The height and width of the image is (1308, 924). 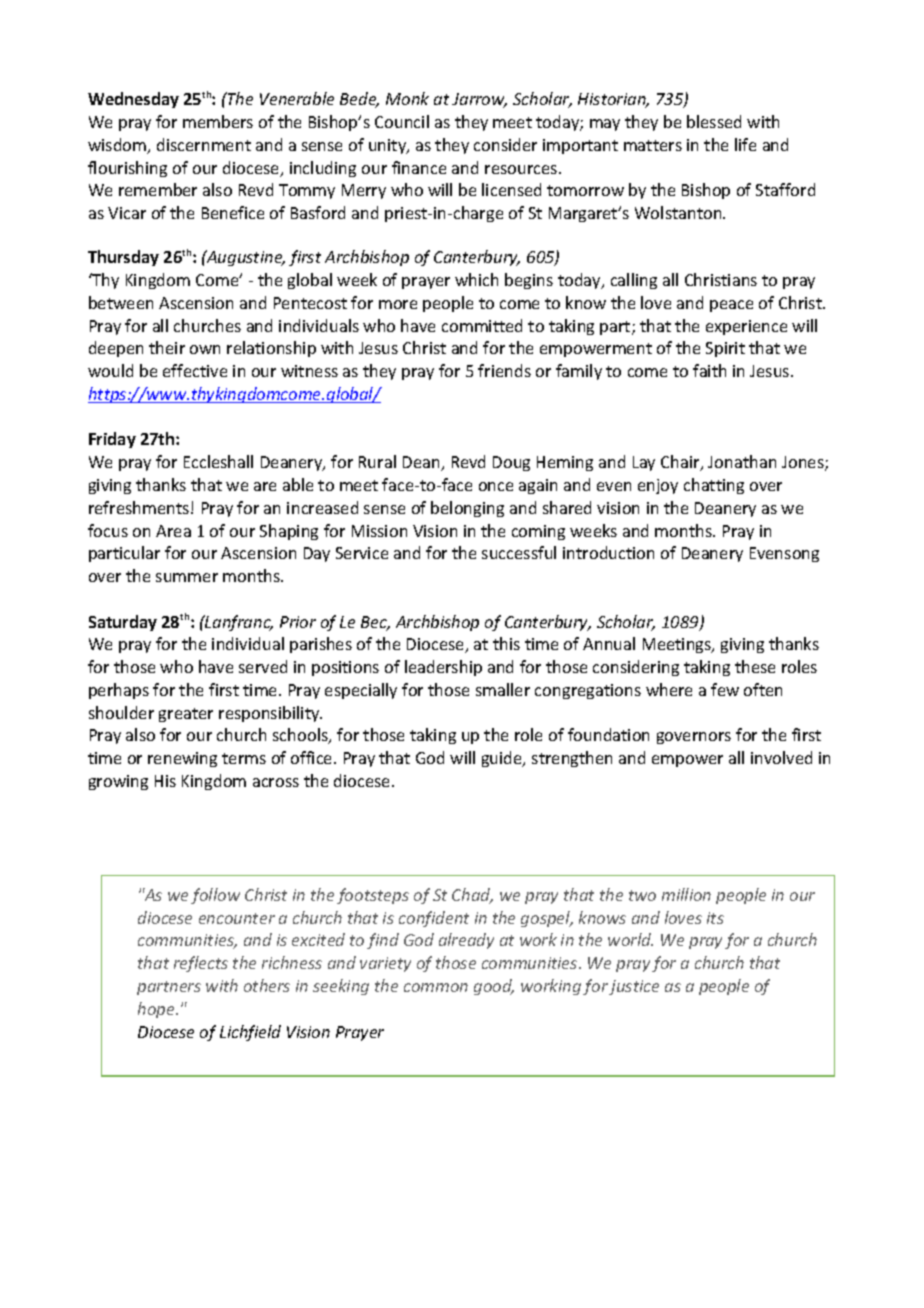 I want to click on Council, so click(x=402, y=121).
